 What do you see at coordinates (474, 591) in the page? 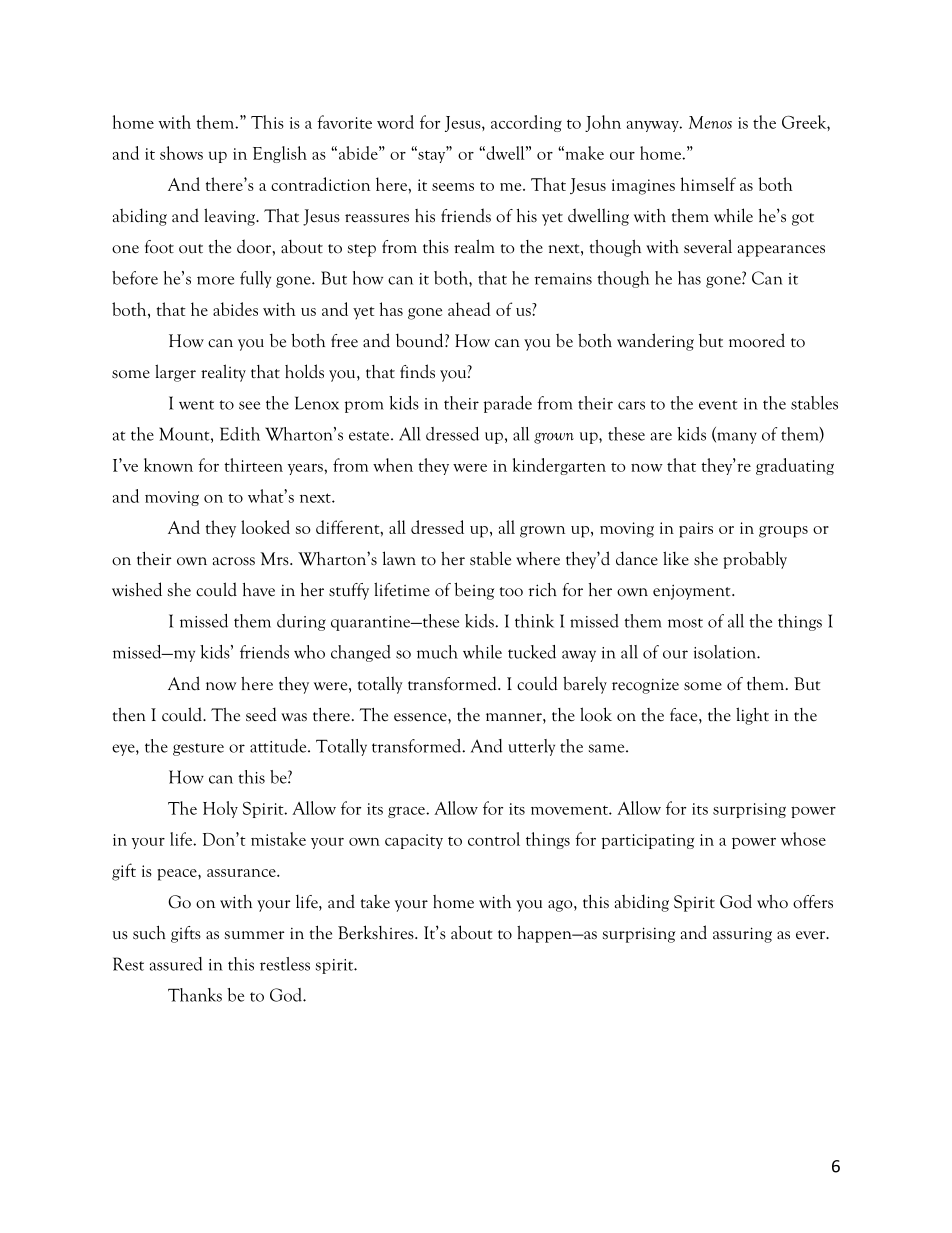
I see `being` at bounding box center [474, 591].
